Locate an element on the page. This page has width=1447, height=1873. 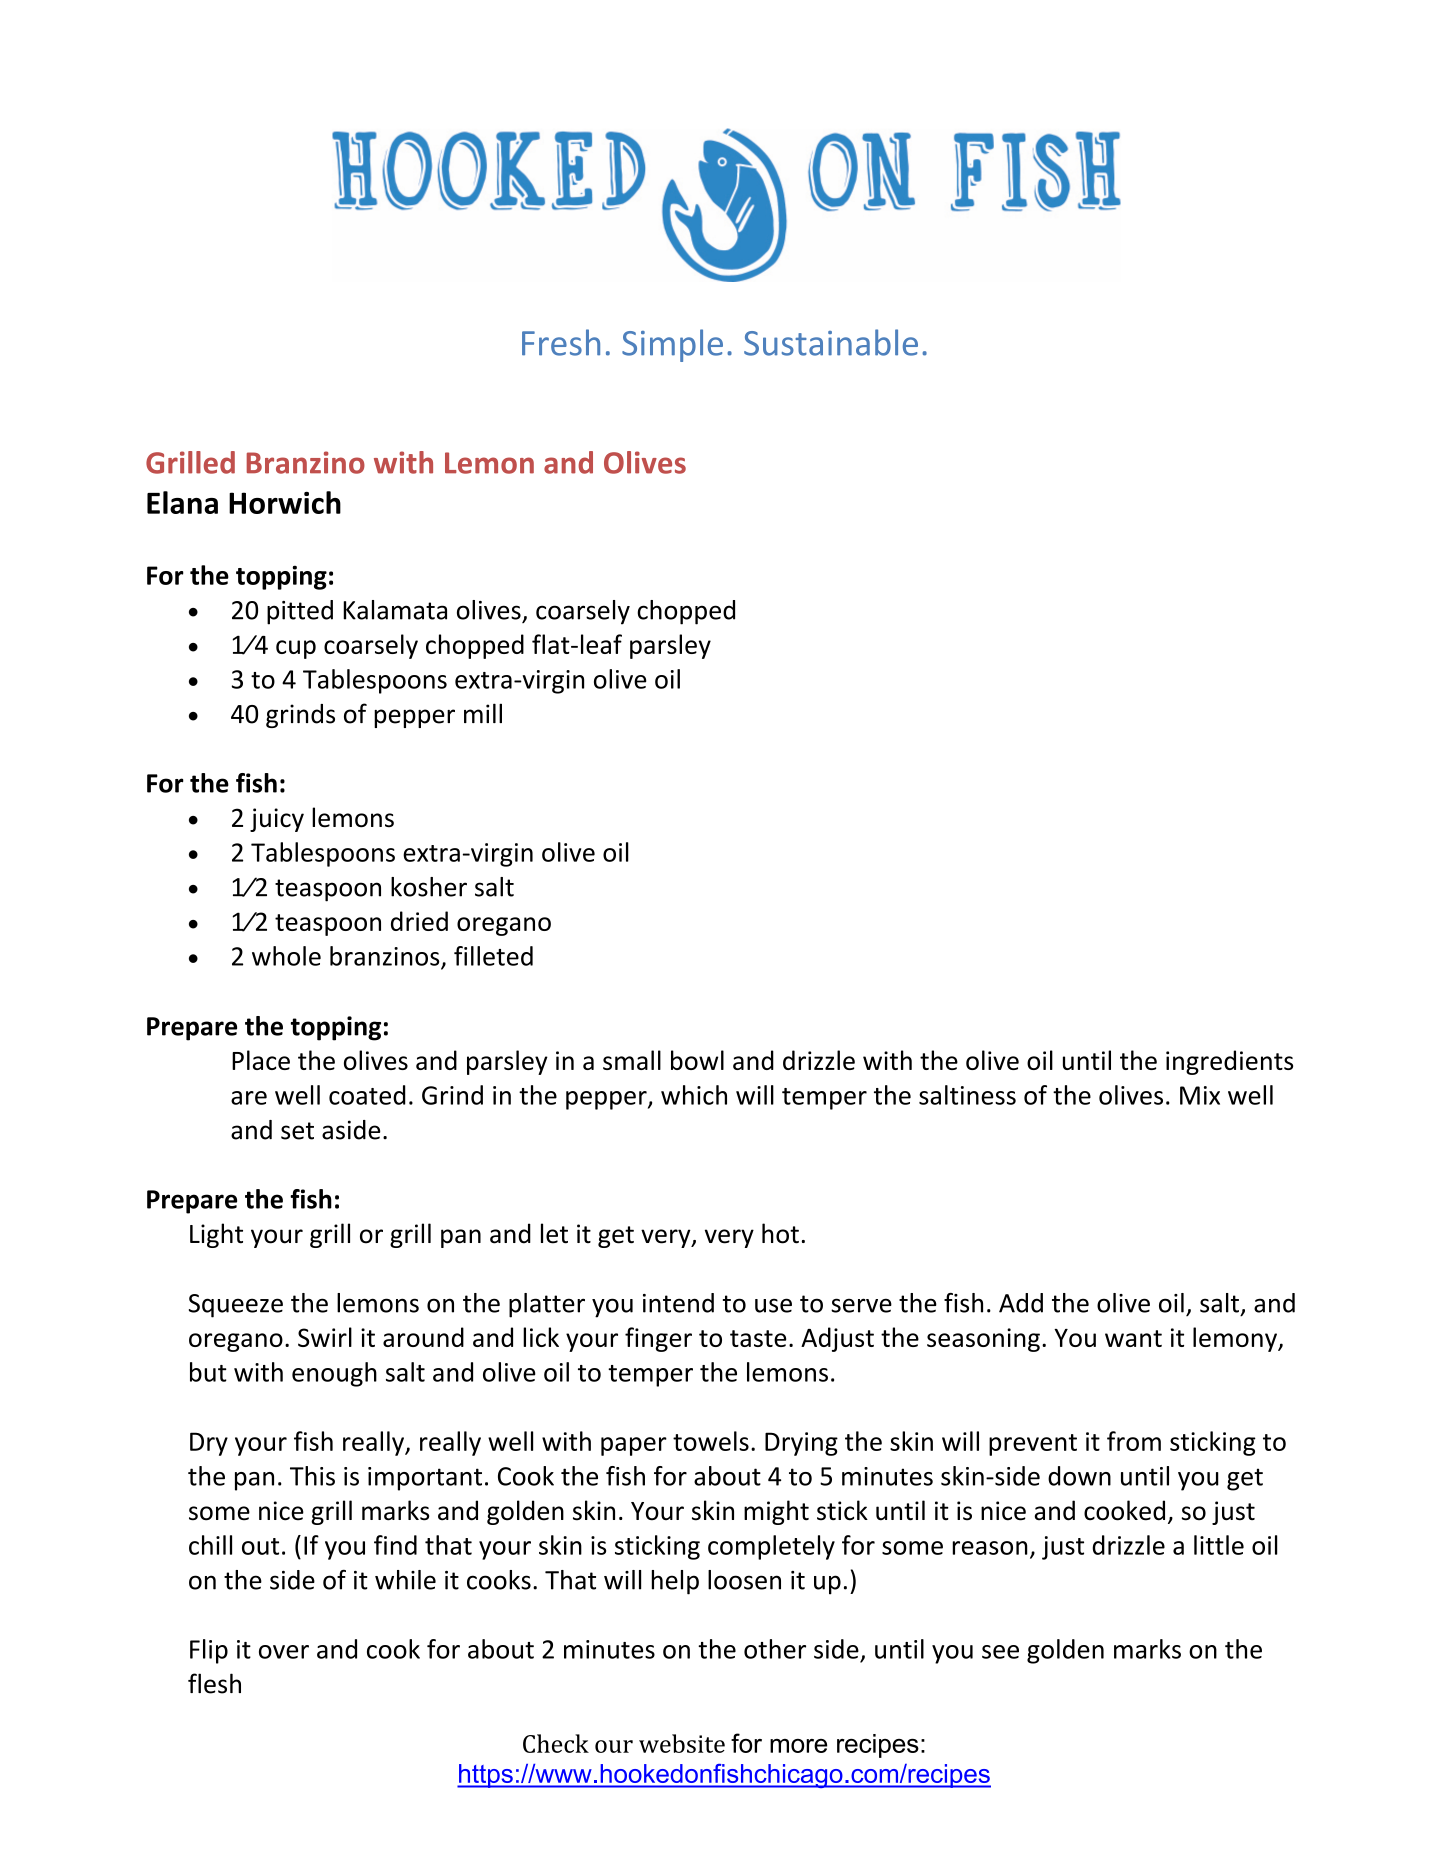
cup is located at coordinates (296, 649).
